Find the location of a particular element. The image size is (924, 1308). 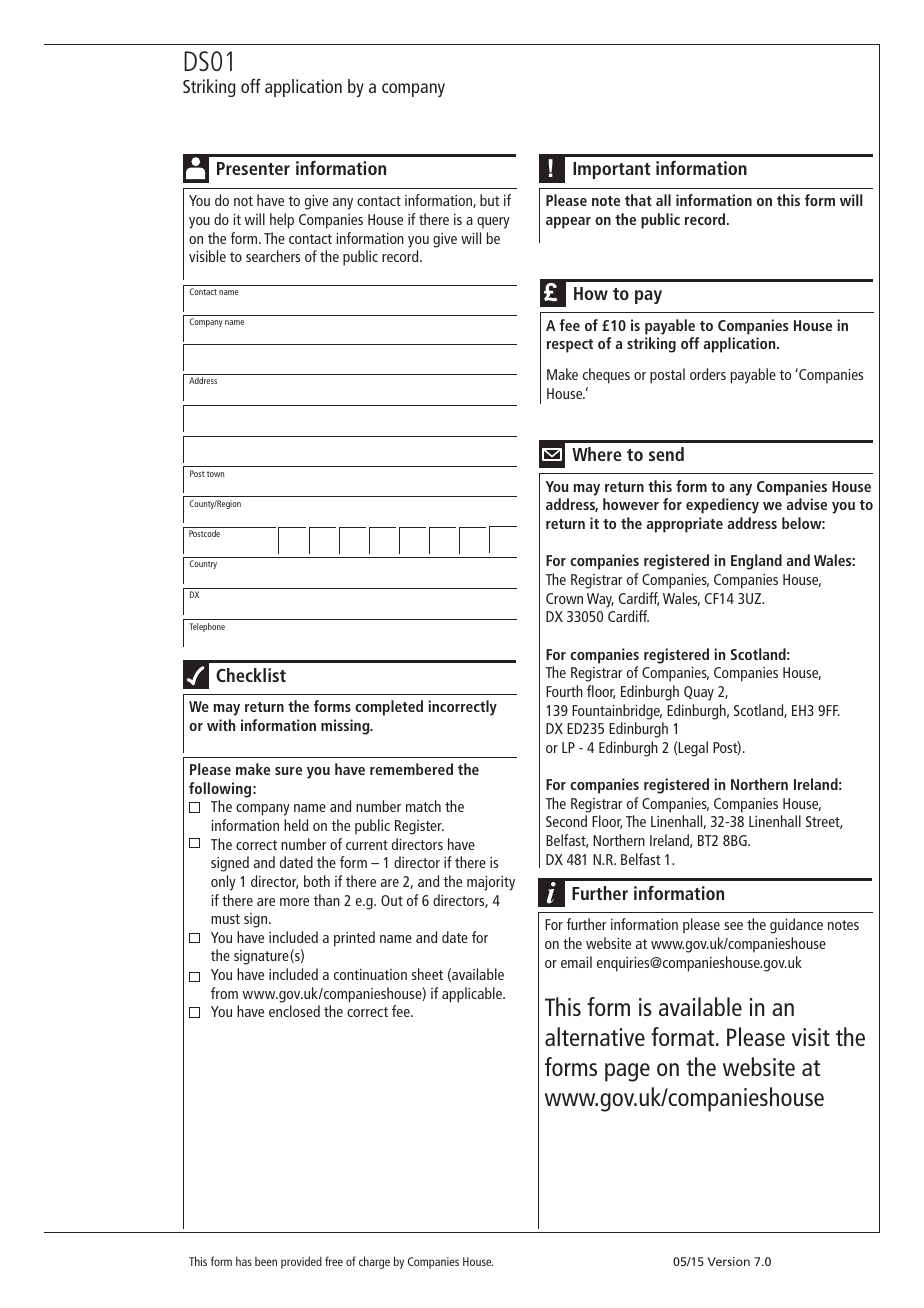

orders is located at coordinates (708, 374).
